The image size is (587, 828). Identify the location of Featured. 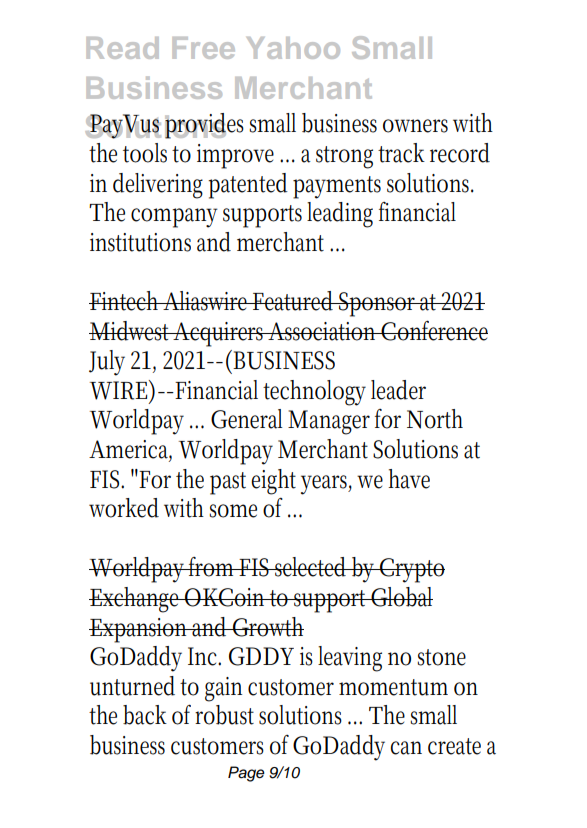
(294, 301).
